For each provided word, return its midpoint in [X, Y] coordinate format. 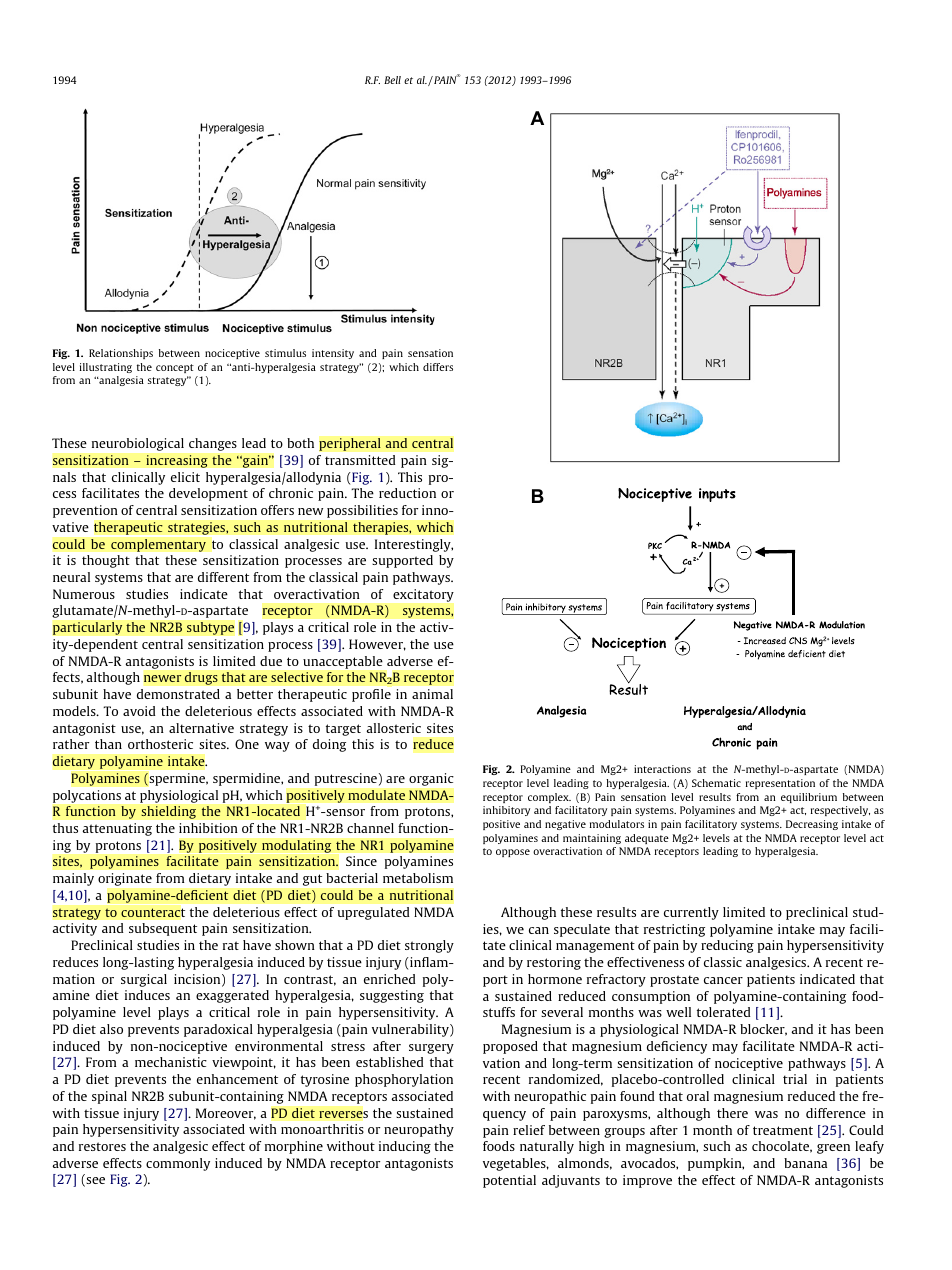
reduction [407, 493]
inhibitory [506, 811]
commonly [178, 1164]
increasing [177, 461]
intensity [333, 354]
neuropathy [419, 1130]
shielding [168, 812]
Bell [392, 80]
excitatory [423, 595]
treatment [783, 1130]
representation [780, 784]
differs [438, 367]
